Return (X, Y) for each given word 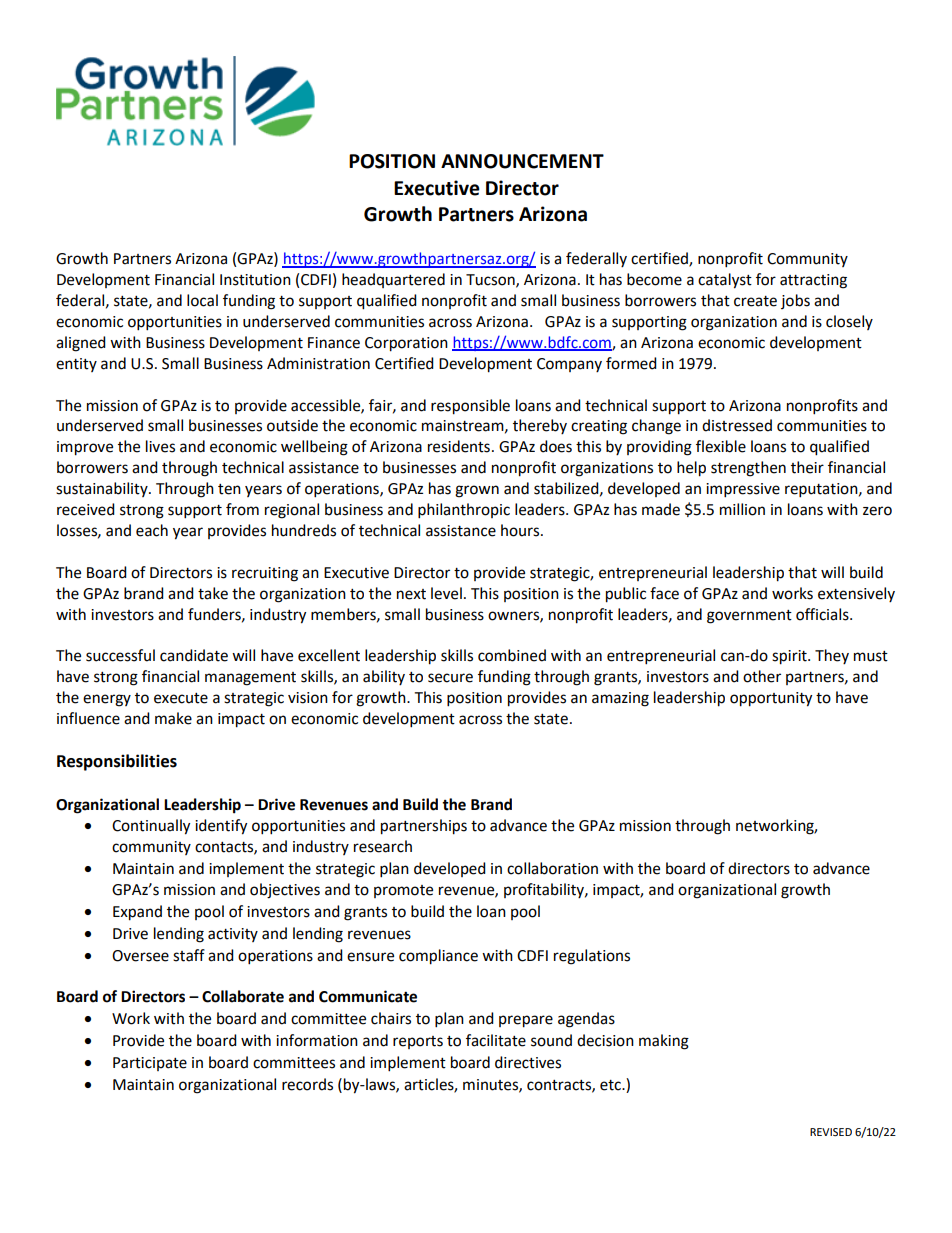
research (383, 846)
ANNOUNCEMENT (522, 161)
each (152, 530)
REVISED (831, 1132)
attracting (813, 281)
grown (477, 491)
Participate (150, 1064)
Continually (151, 827)
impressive (743, 490)
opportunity (771, 699)
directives (528, 1062)
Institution (255, 280)
